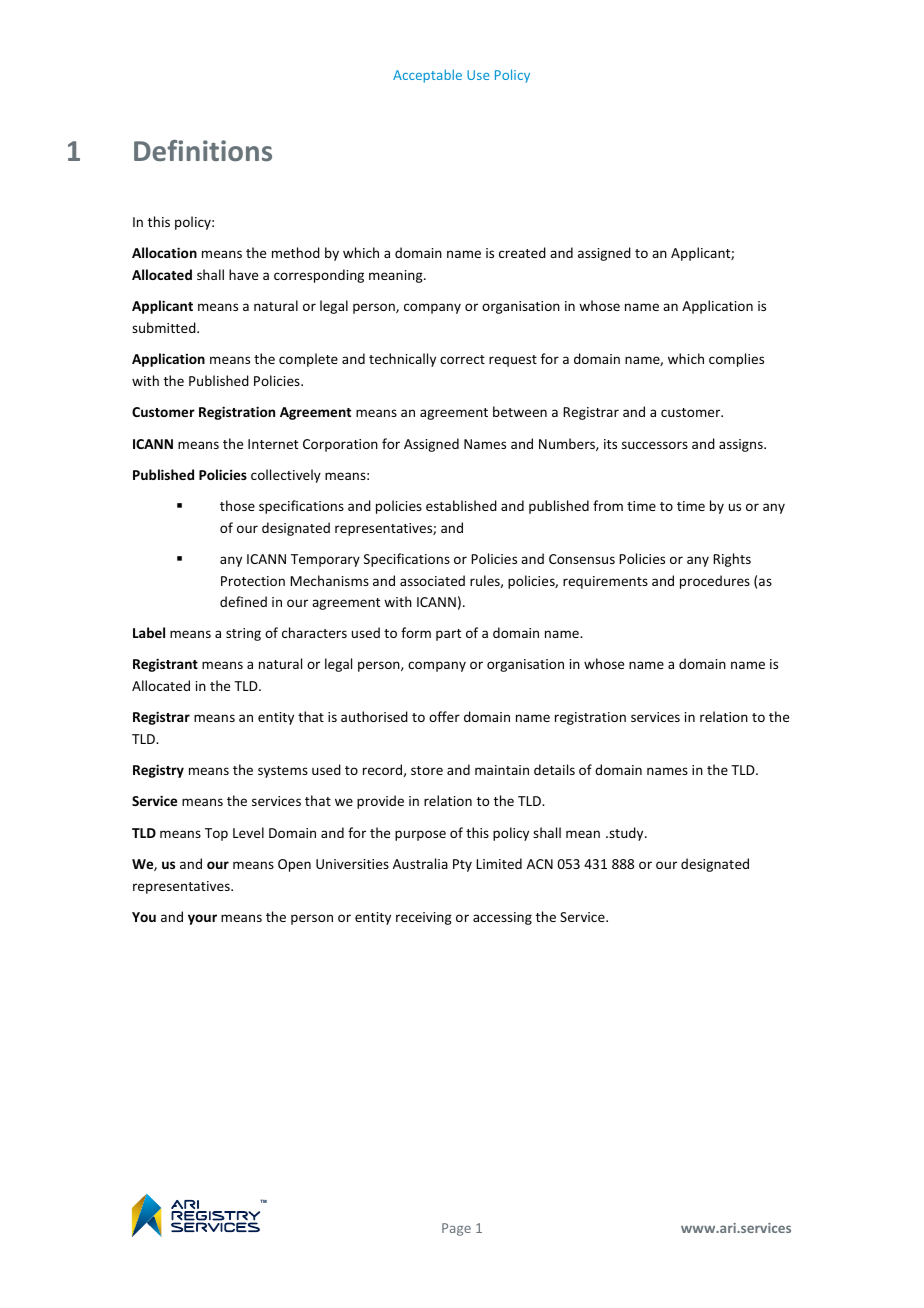 The image size is (924, 1308). What do you see at coordinates (715, 582) in the screenshot?
I see `procedures` at bounding box center [715, 582].
